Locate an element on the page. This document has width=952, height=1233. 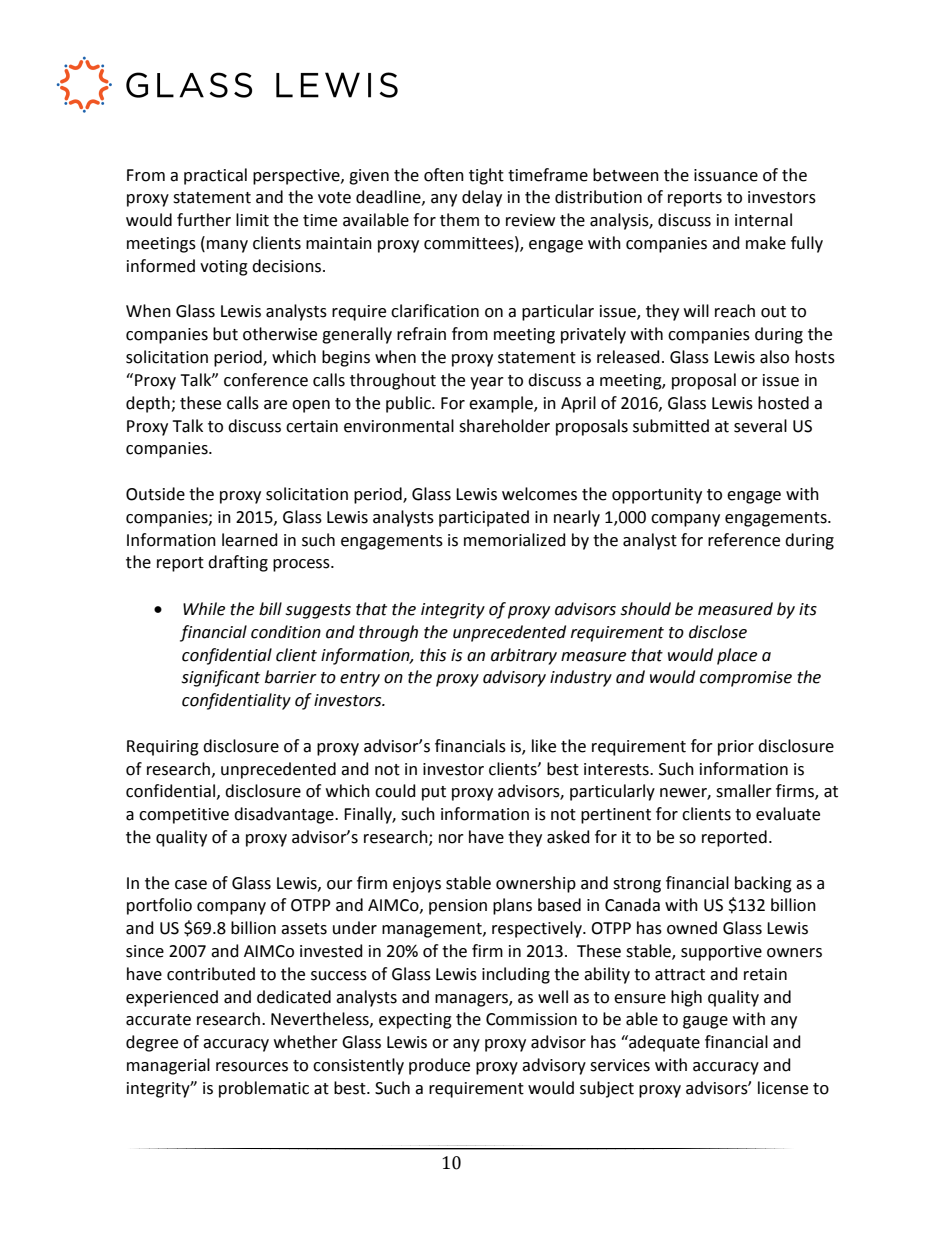
disclose is located at coordinates (718, 632).
